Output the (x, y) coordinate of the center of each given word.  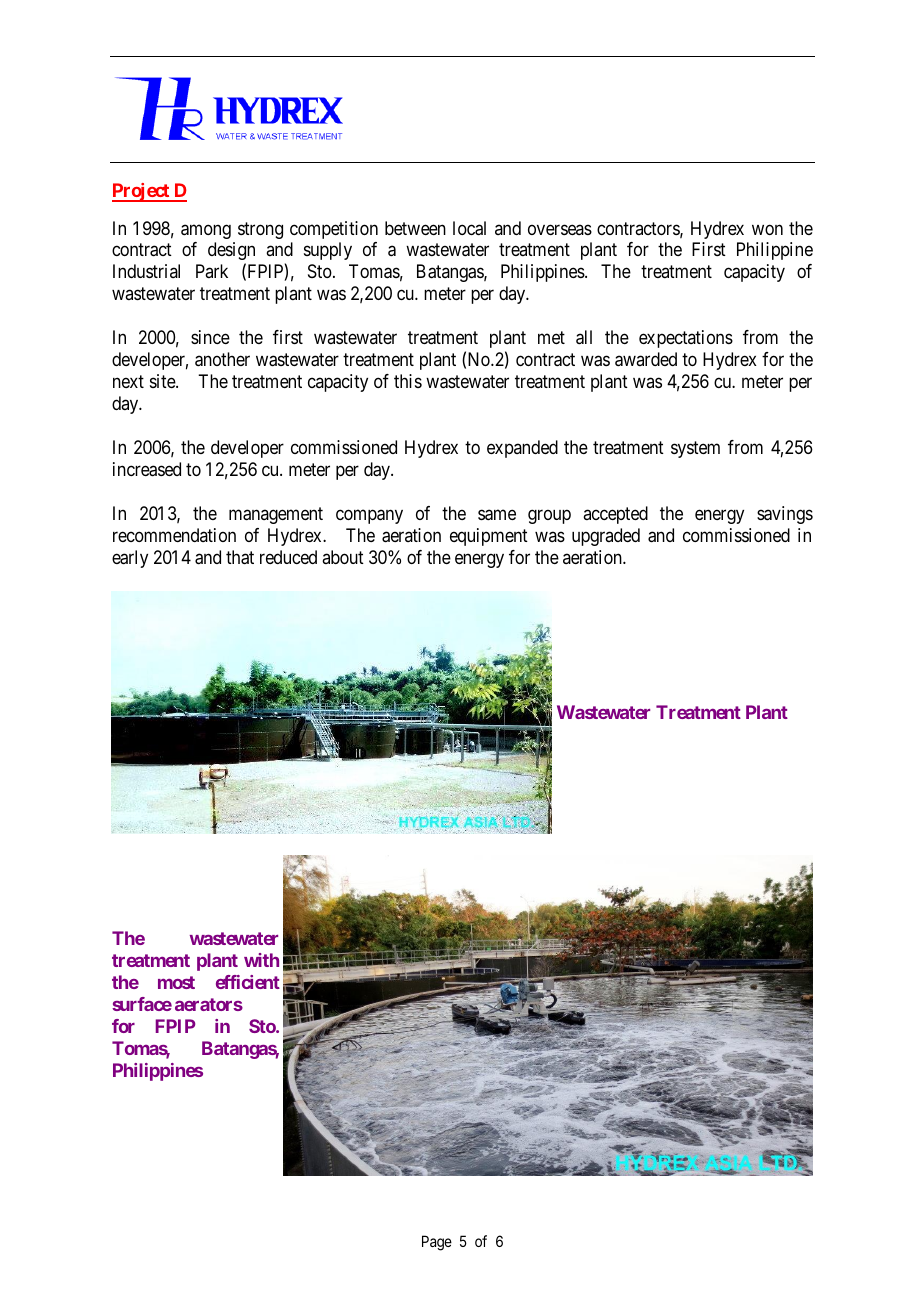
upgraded (606, 537)
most (176, 982)
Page (437, 1243)
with (261, 960)
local (469, 228)
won (767, 229)
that (240, 557)
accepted (615, 515)
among (206, 231)
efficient (248, 982)
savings (785, 515)
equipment (489, 537)
